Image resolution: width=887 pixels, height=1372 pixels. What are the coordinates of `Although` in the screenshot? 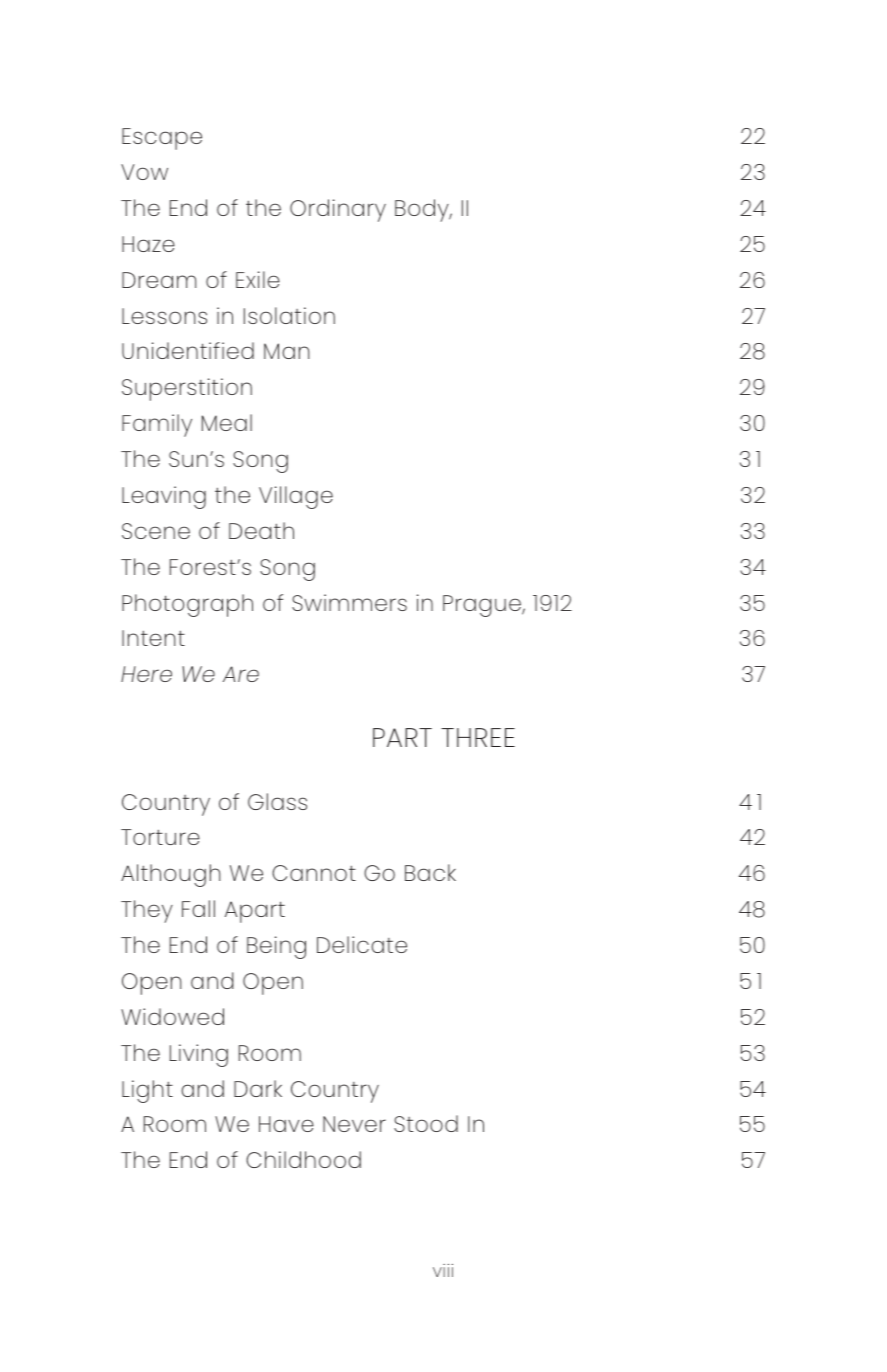 It's located at (171, 875).
